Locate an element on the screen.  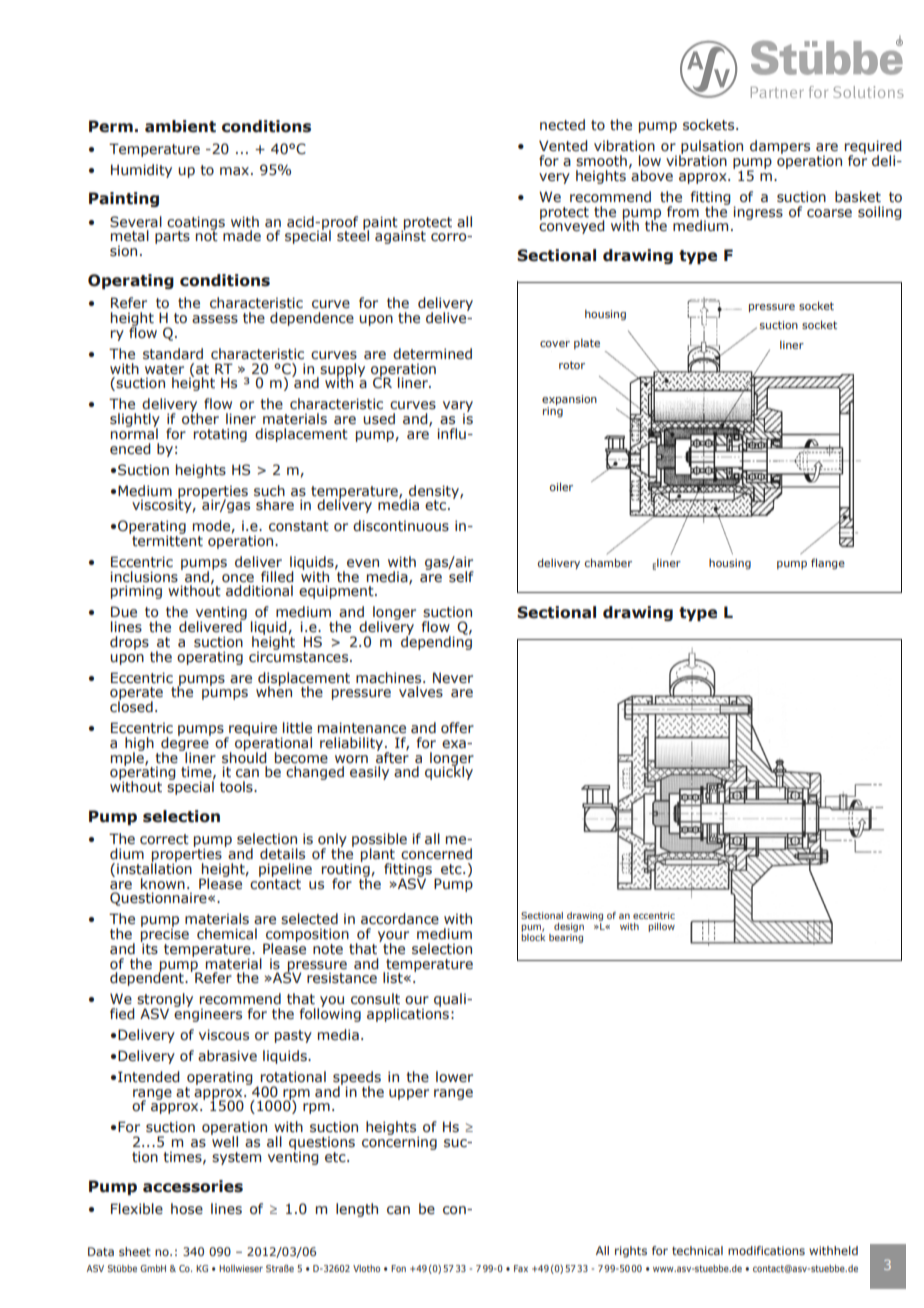
technical is located at coordinates (697, 1250).
